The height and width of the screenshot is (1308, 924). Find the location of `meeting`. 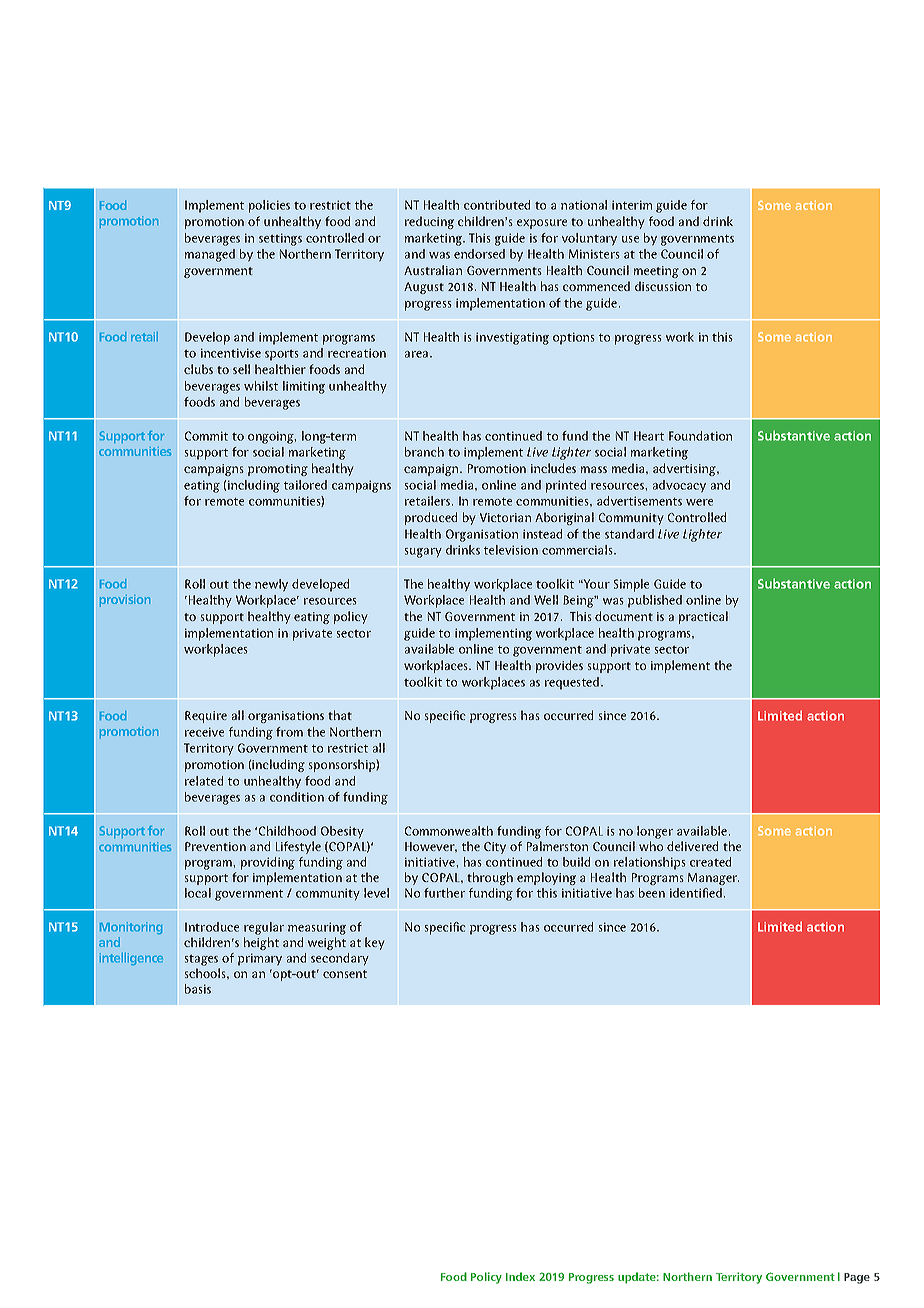

meeting is located at coordinates (656, 272).
